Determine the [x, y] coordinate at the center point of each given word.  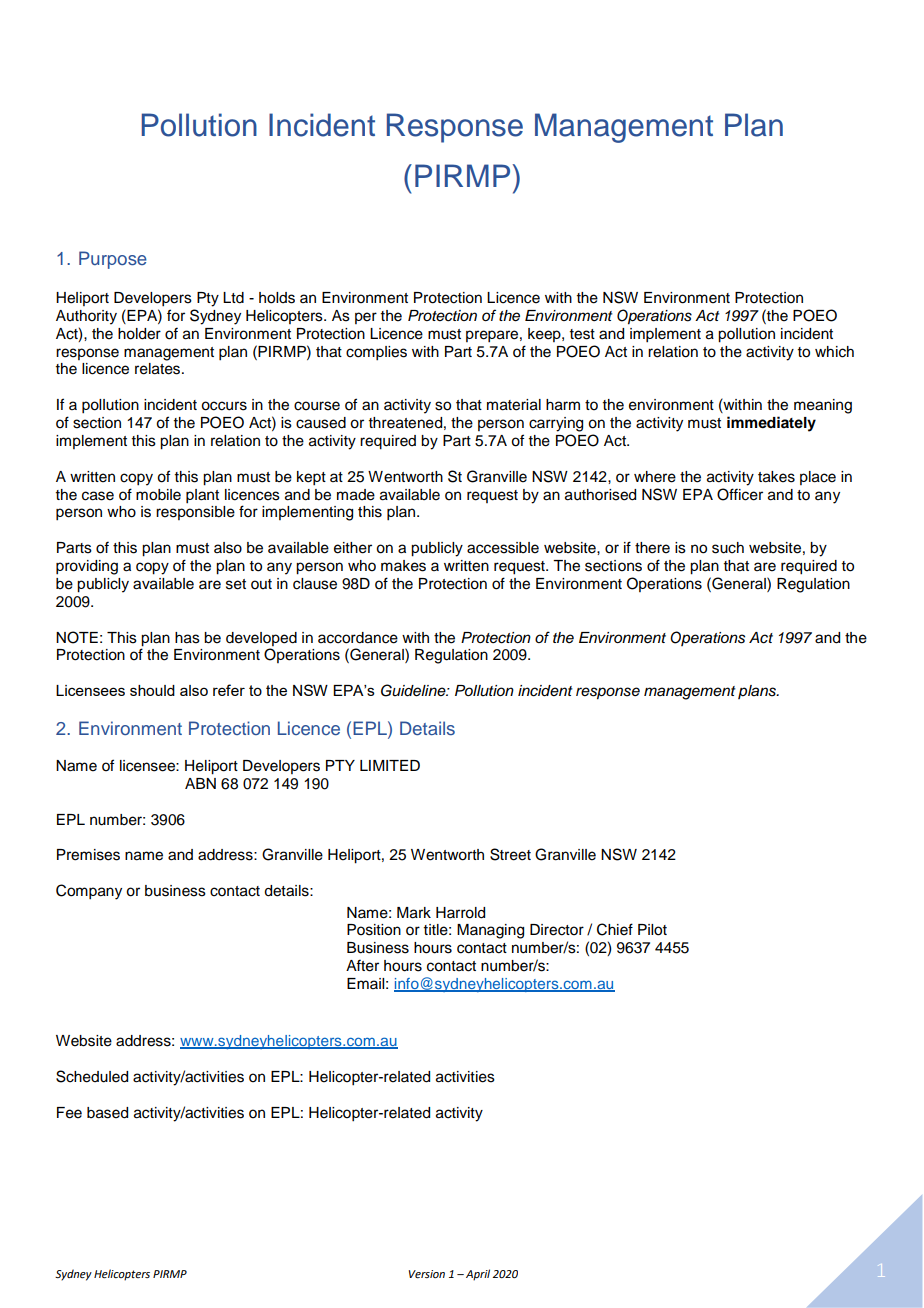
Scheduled [92, 1076]
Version [427, 1274]
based [107, 1113]
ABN [200, 783]
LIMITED [390, 765]
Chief [615, 929]
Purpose [113, 260]
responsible [195, 513]
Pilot [652, 930]
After [362, 965]
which [834, 352]
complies [376, 353]
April [478, 1275]
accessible [503, 548]
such [728, 548]
